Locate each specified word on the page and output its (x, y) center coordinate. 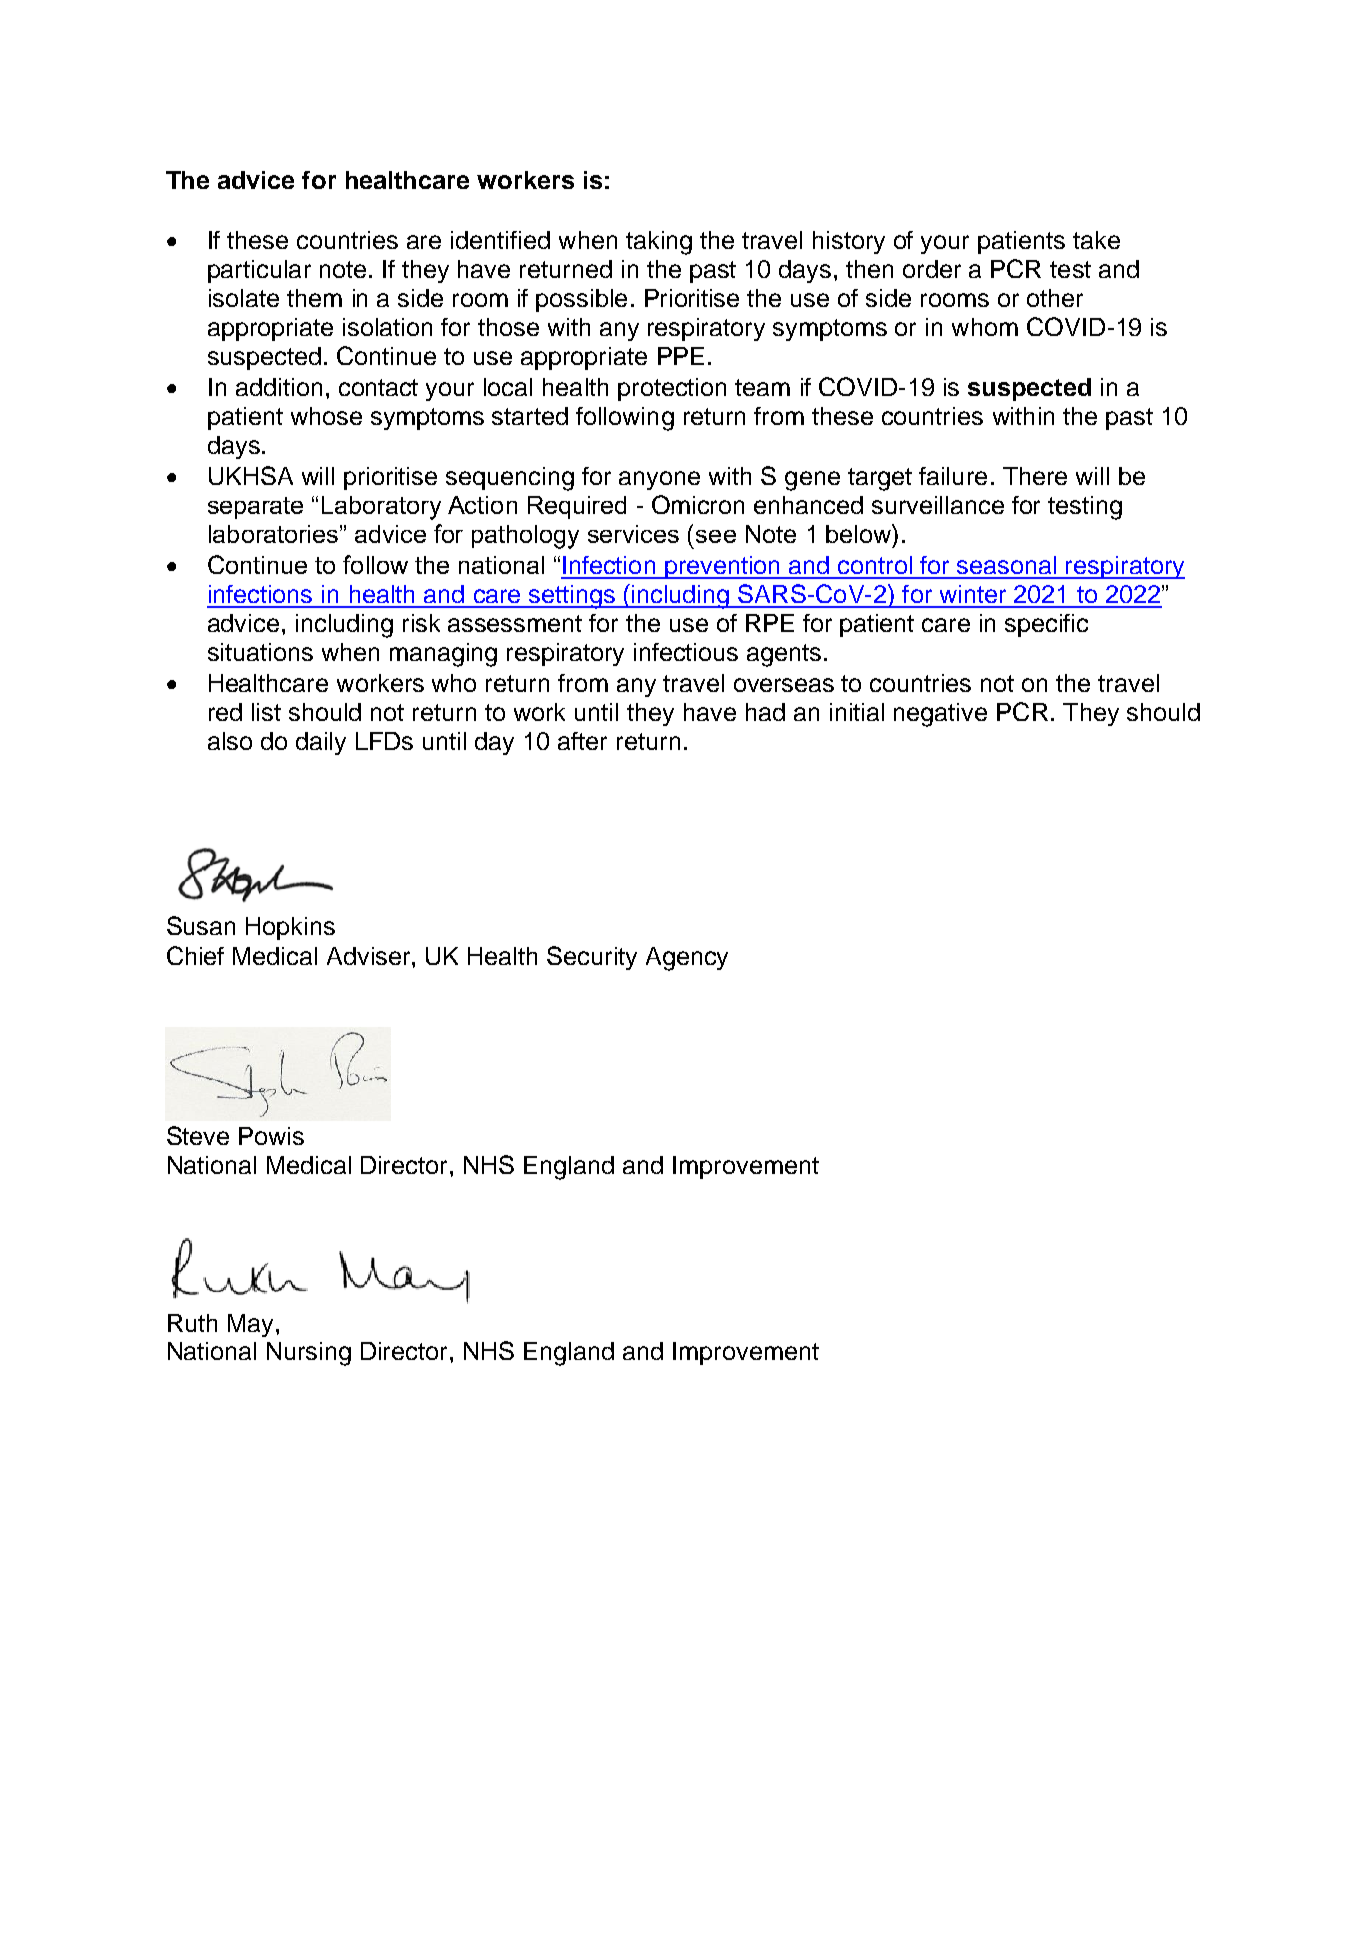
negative (940, 715)
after (582, 741)
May (250, 1325)
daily (321, 743)
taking (659, 243)
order (932, 269)
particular (259, 271)
